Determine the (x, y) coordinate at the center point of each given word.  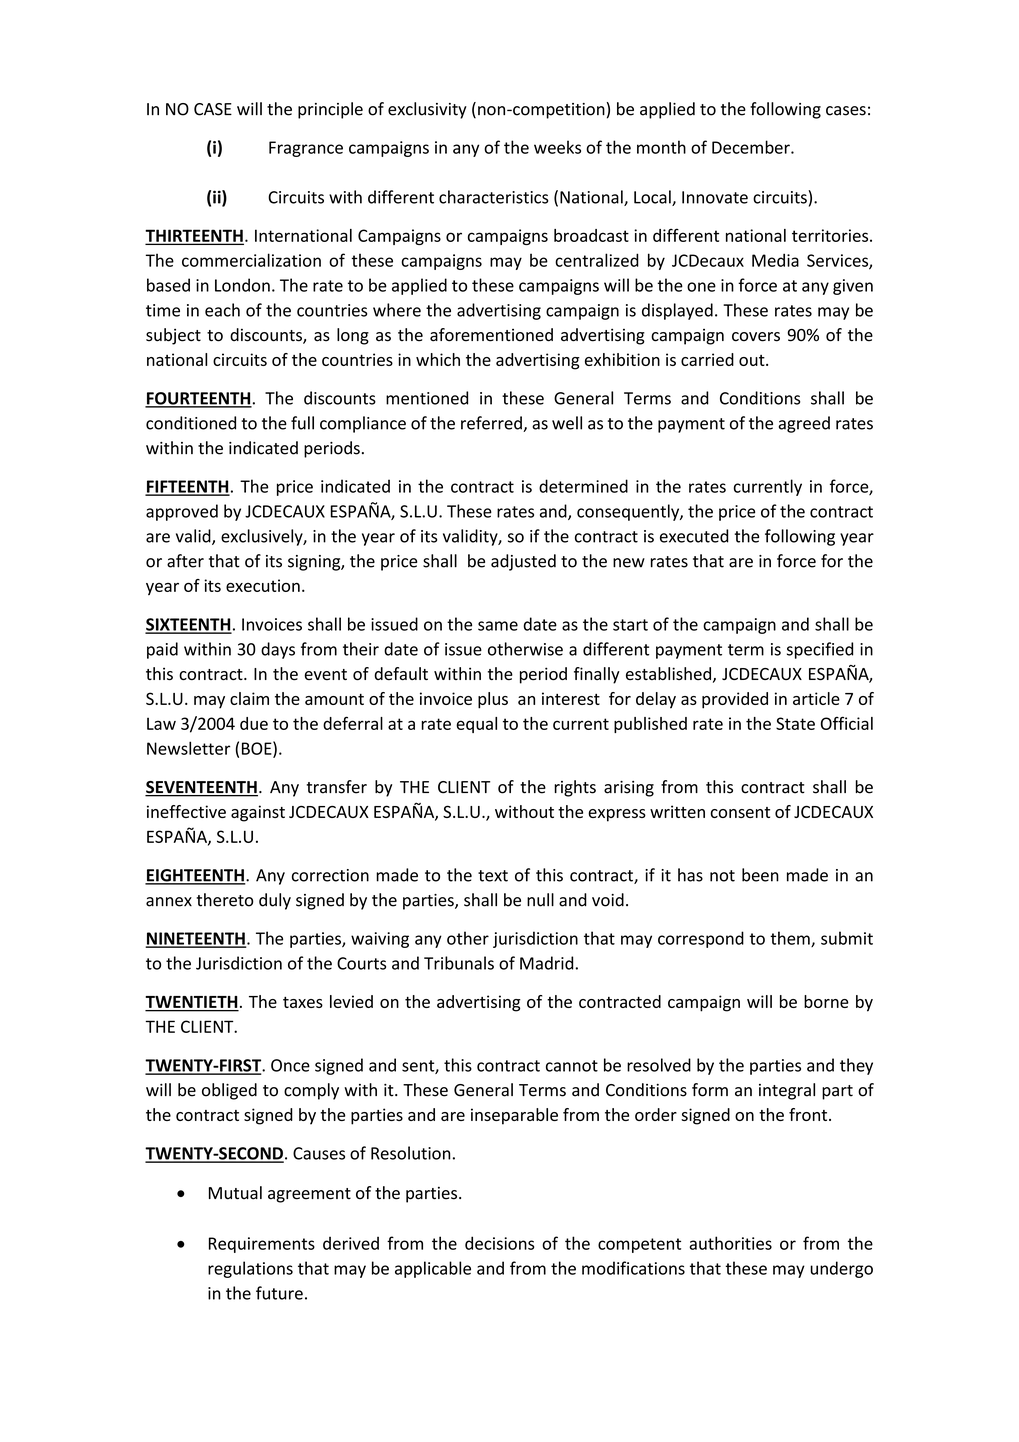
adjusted (523, 562)
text (493, 876)
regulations (250, 1269)
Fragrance (306, 149)
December (752, 147)
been (760, 875)
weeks (557, 147)
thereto (225, 900)
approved (182, 512)
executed (694, 536)
